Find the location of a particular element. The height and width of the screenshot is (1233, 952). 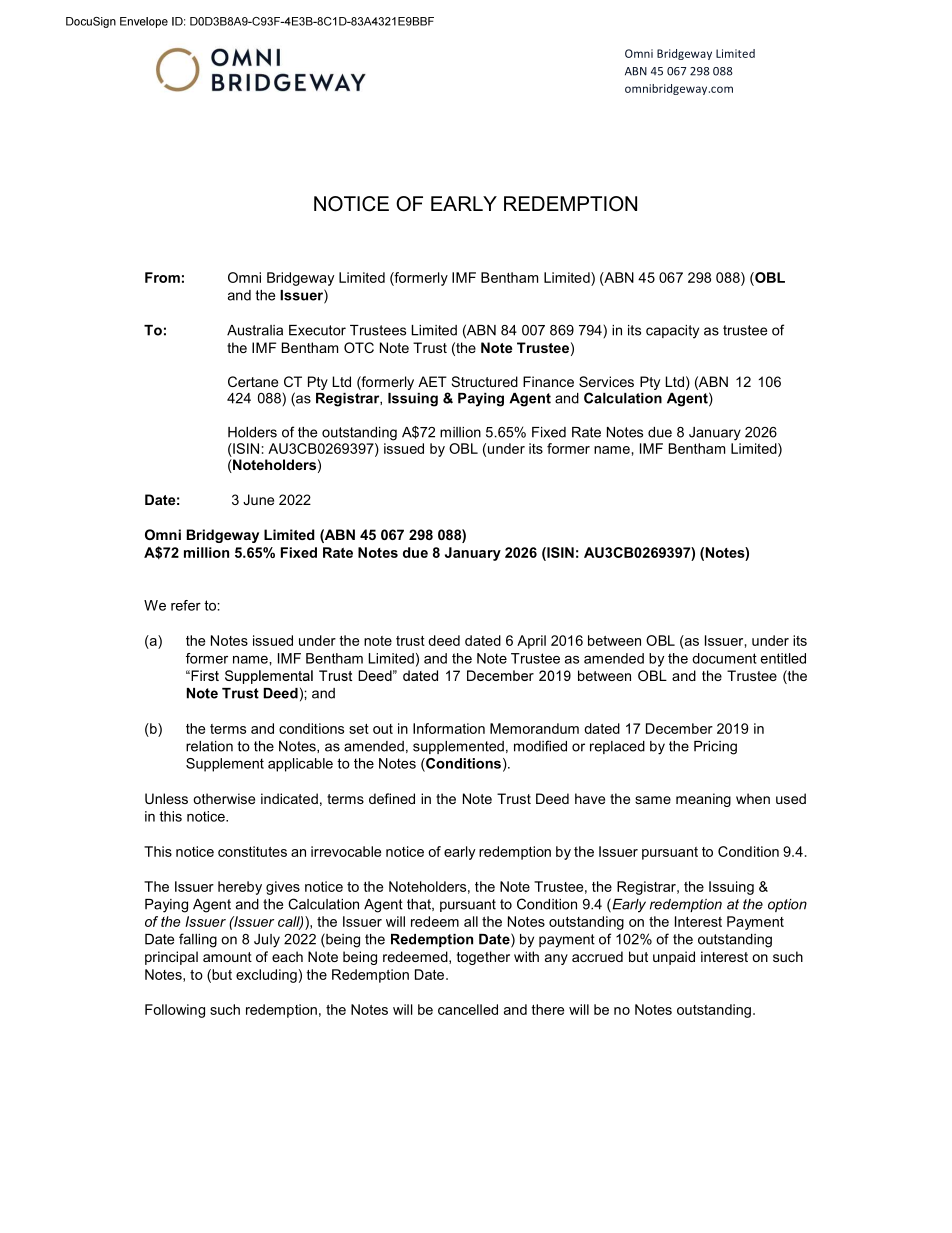

refer is located at coordinates (186, 605).
